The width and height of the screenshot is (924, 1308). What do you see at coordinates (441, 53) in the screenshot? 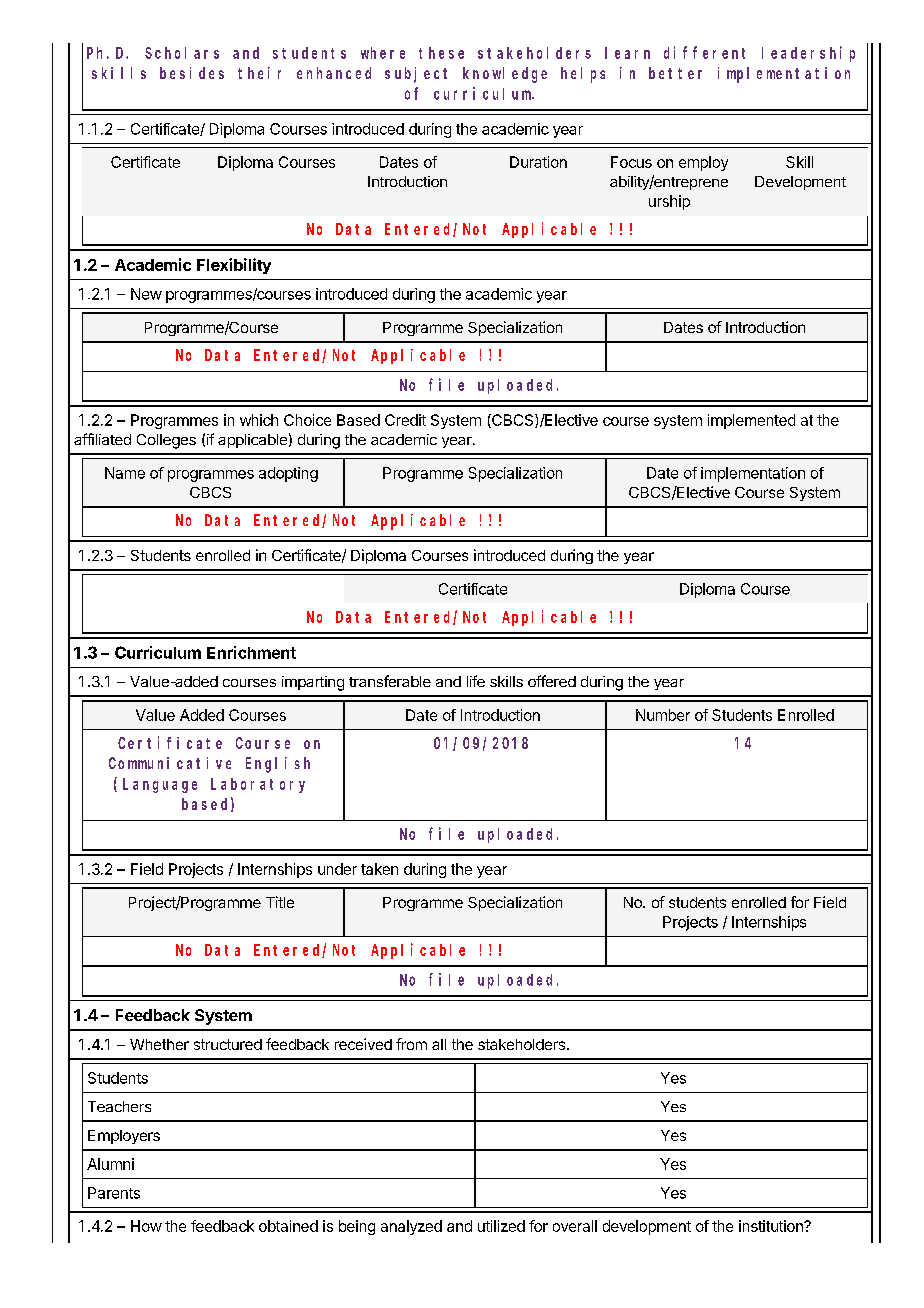
I see `these` at bounding box center [441, 53].
